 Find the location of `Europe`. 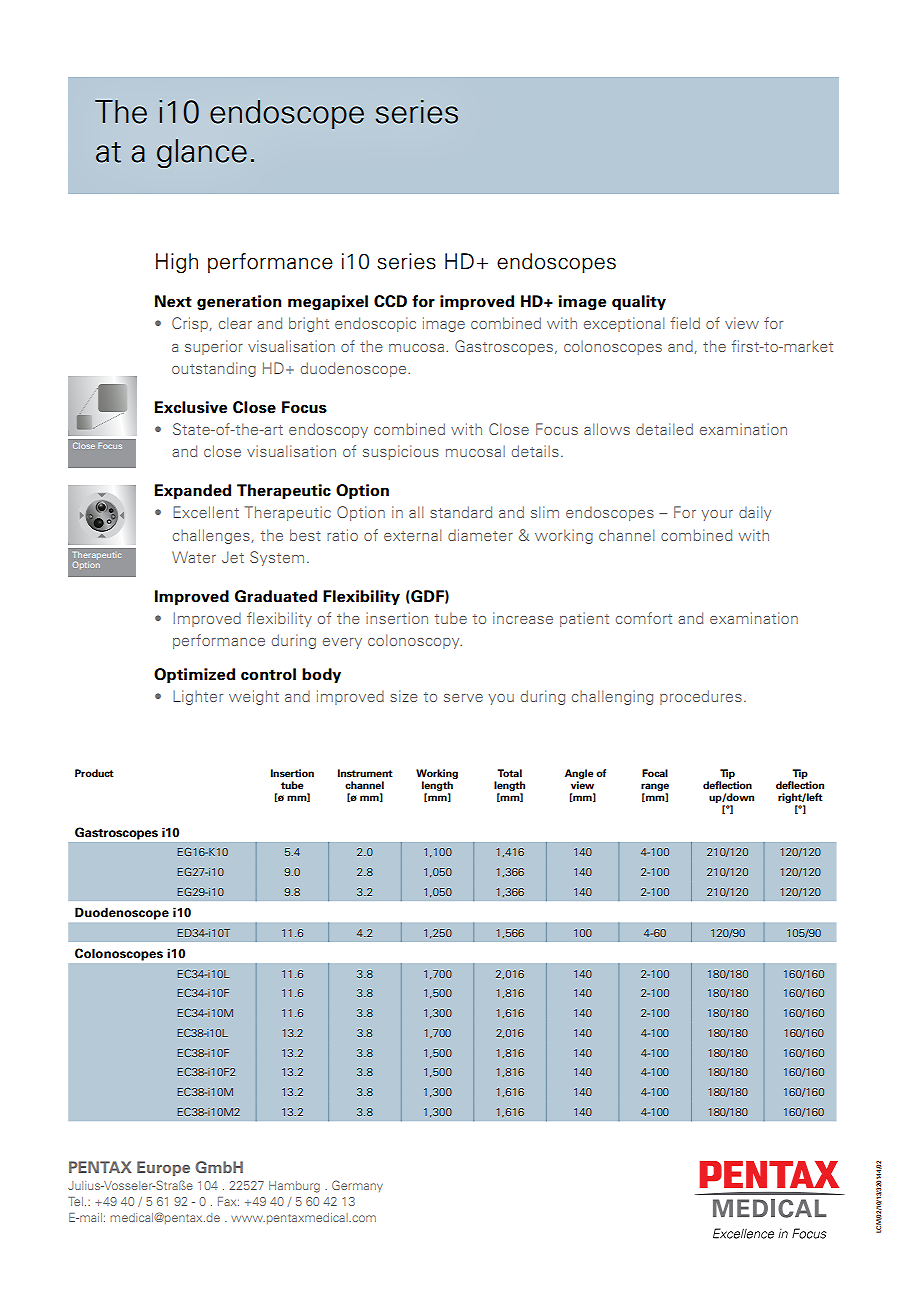

Europe is located at coordinates (163, 1168).
